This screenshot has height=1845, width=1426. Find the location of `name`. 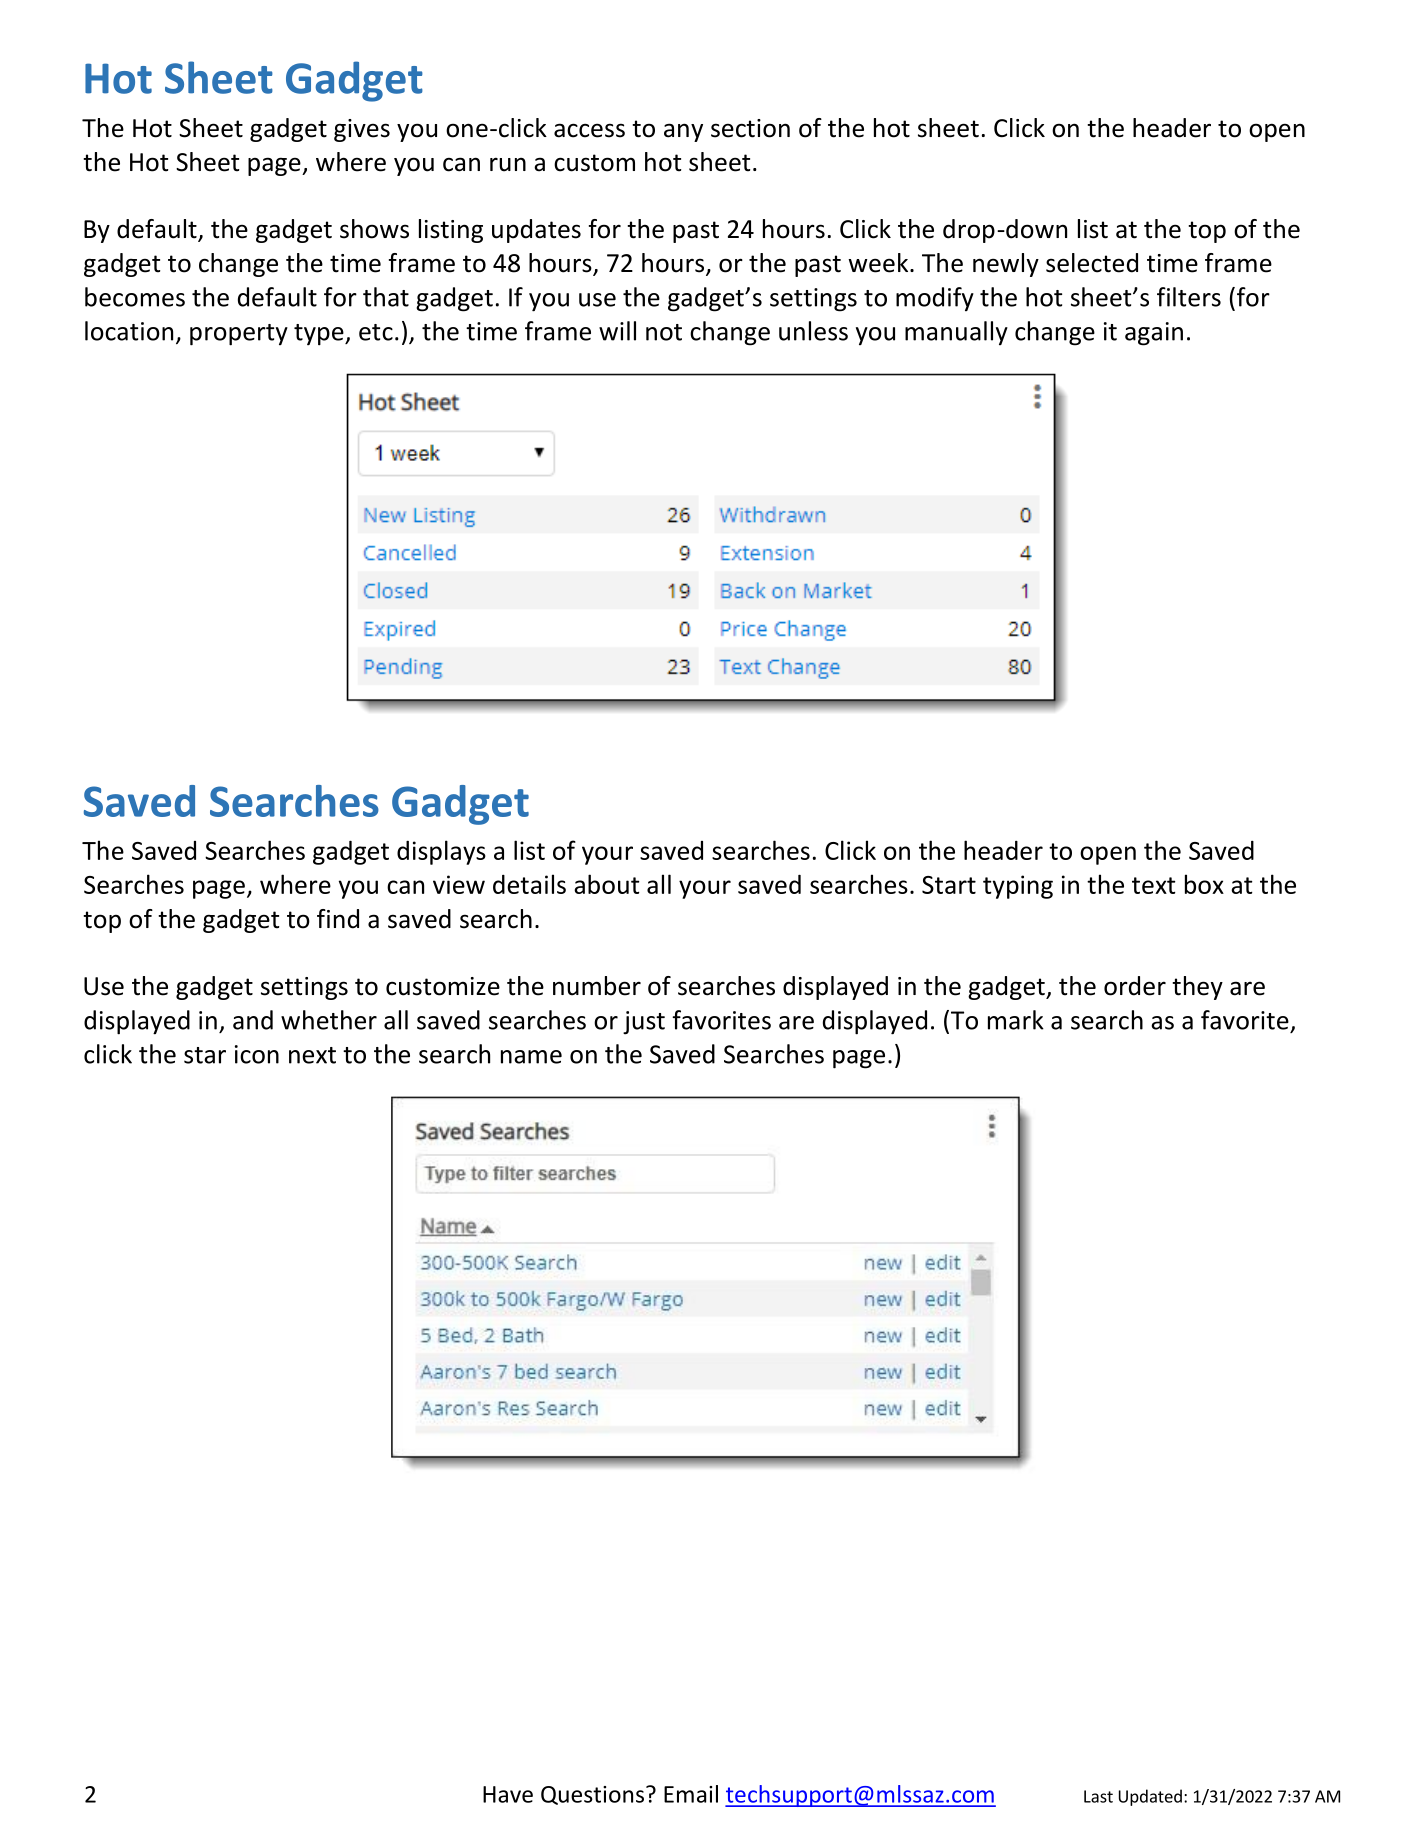

name is located at coordinates (531, 1057).
